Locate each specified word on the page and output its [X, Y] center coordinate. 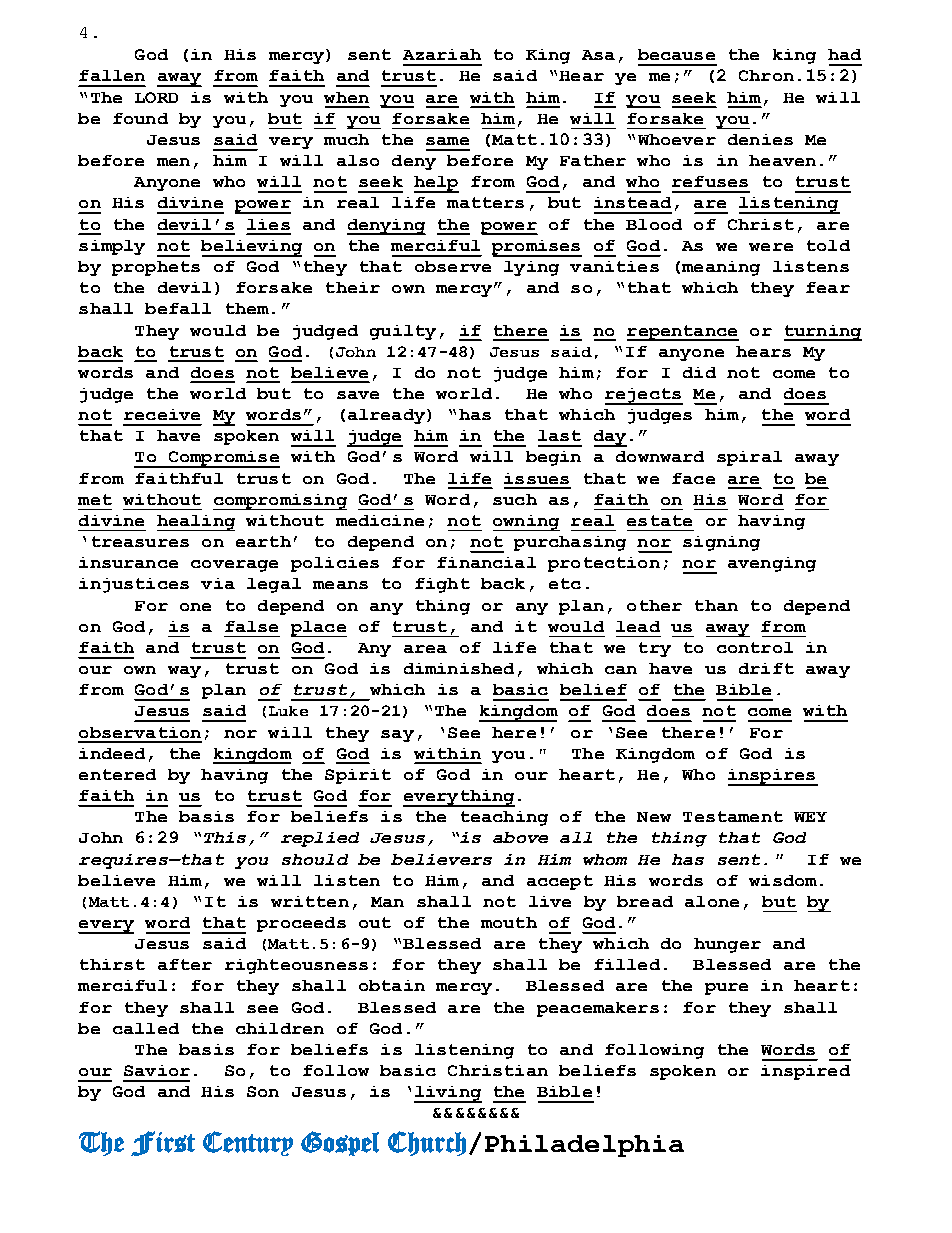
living [448, 1094]
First [163, 1143]
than [716, 605]
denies [760, 139]
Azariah [442, 54]
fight [442, 585]
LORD [156, 97]
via [218, 583]
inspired [805, 1072]
